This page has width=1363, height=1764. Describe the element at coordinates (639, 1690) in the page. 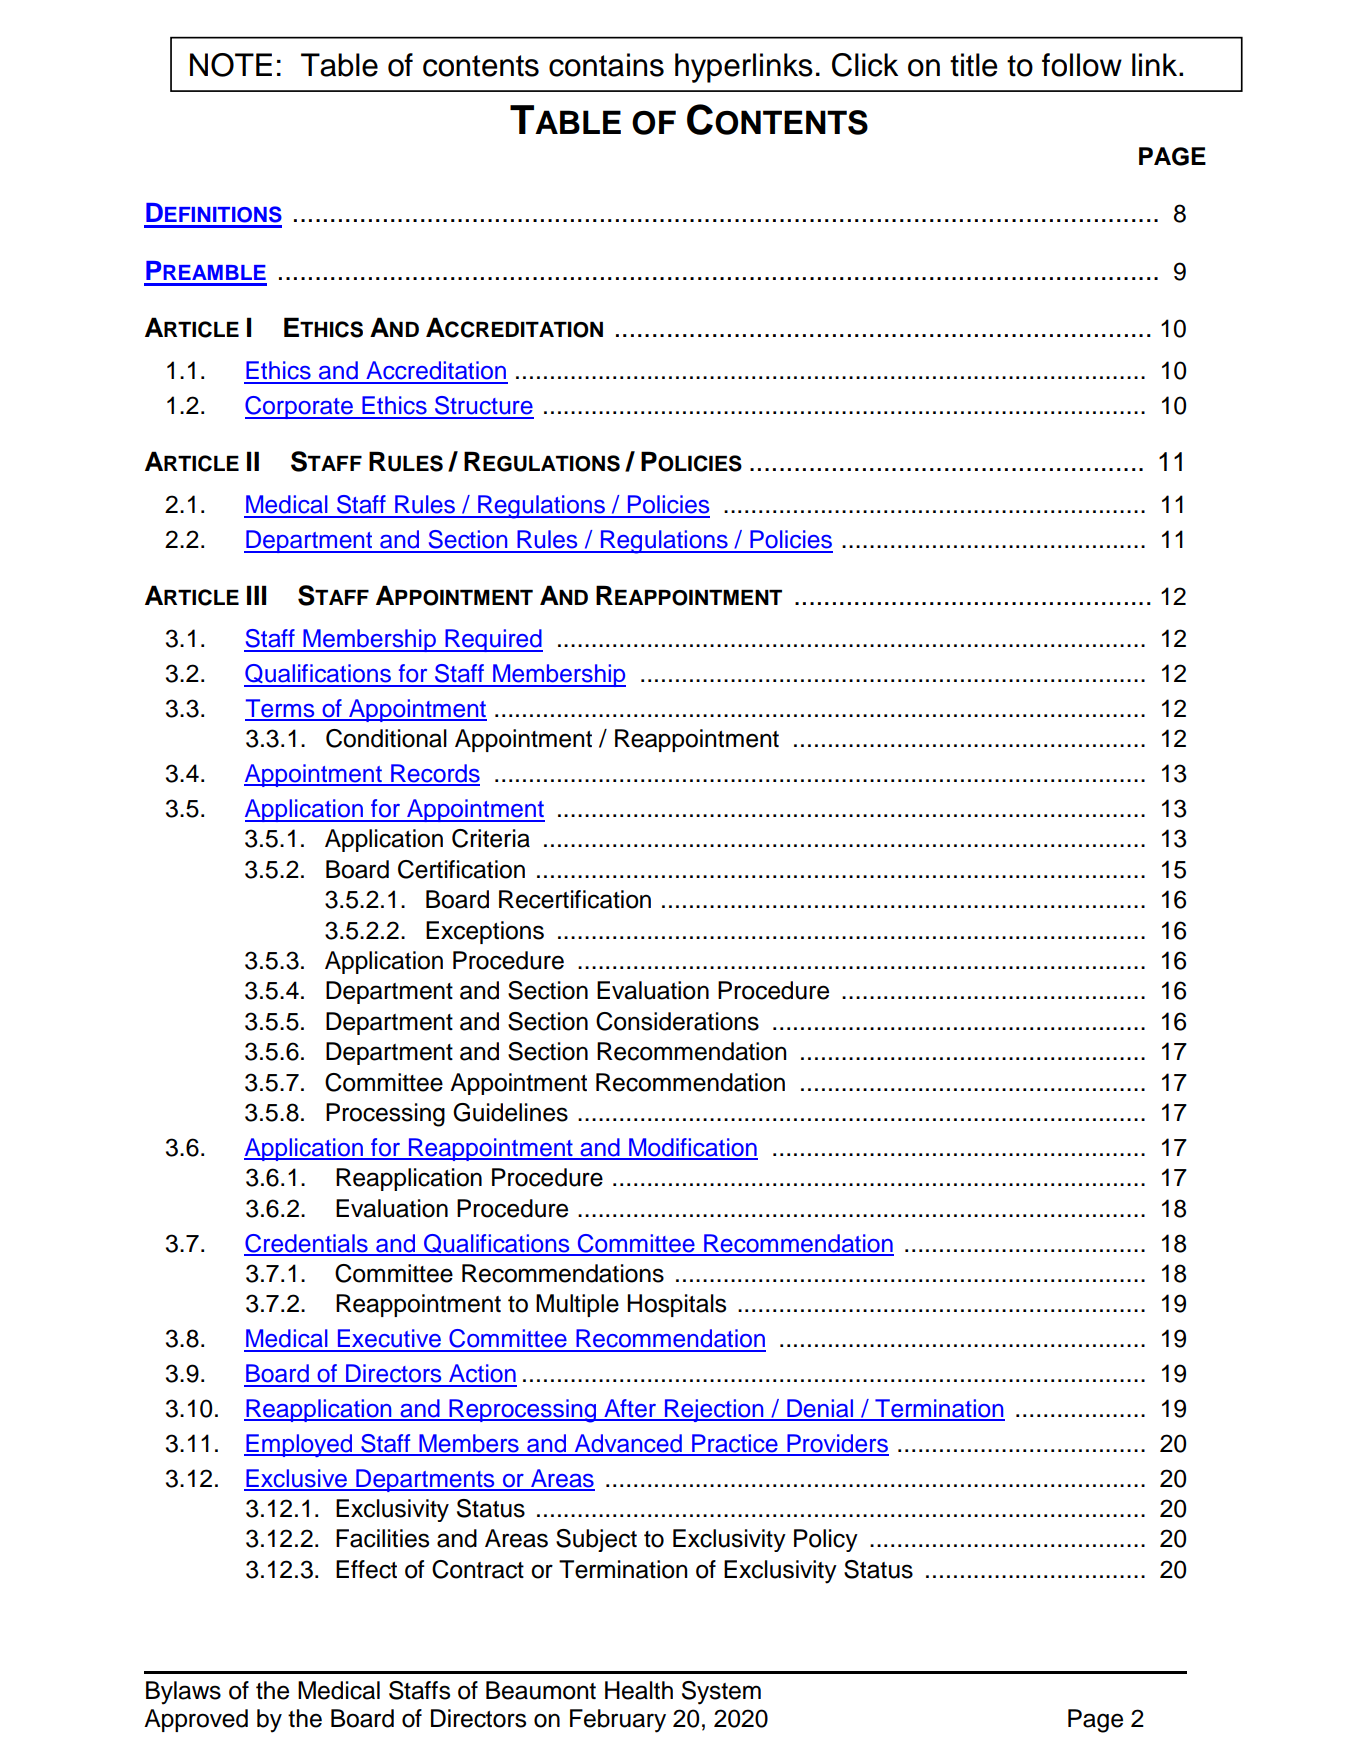

I see `Health` at that location.
